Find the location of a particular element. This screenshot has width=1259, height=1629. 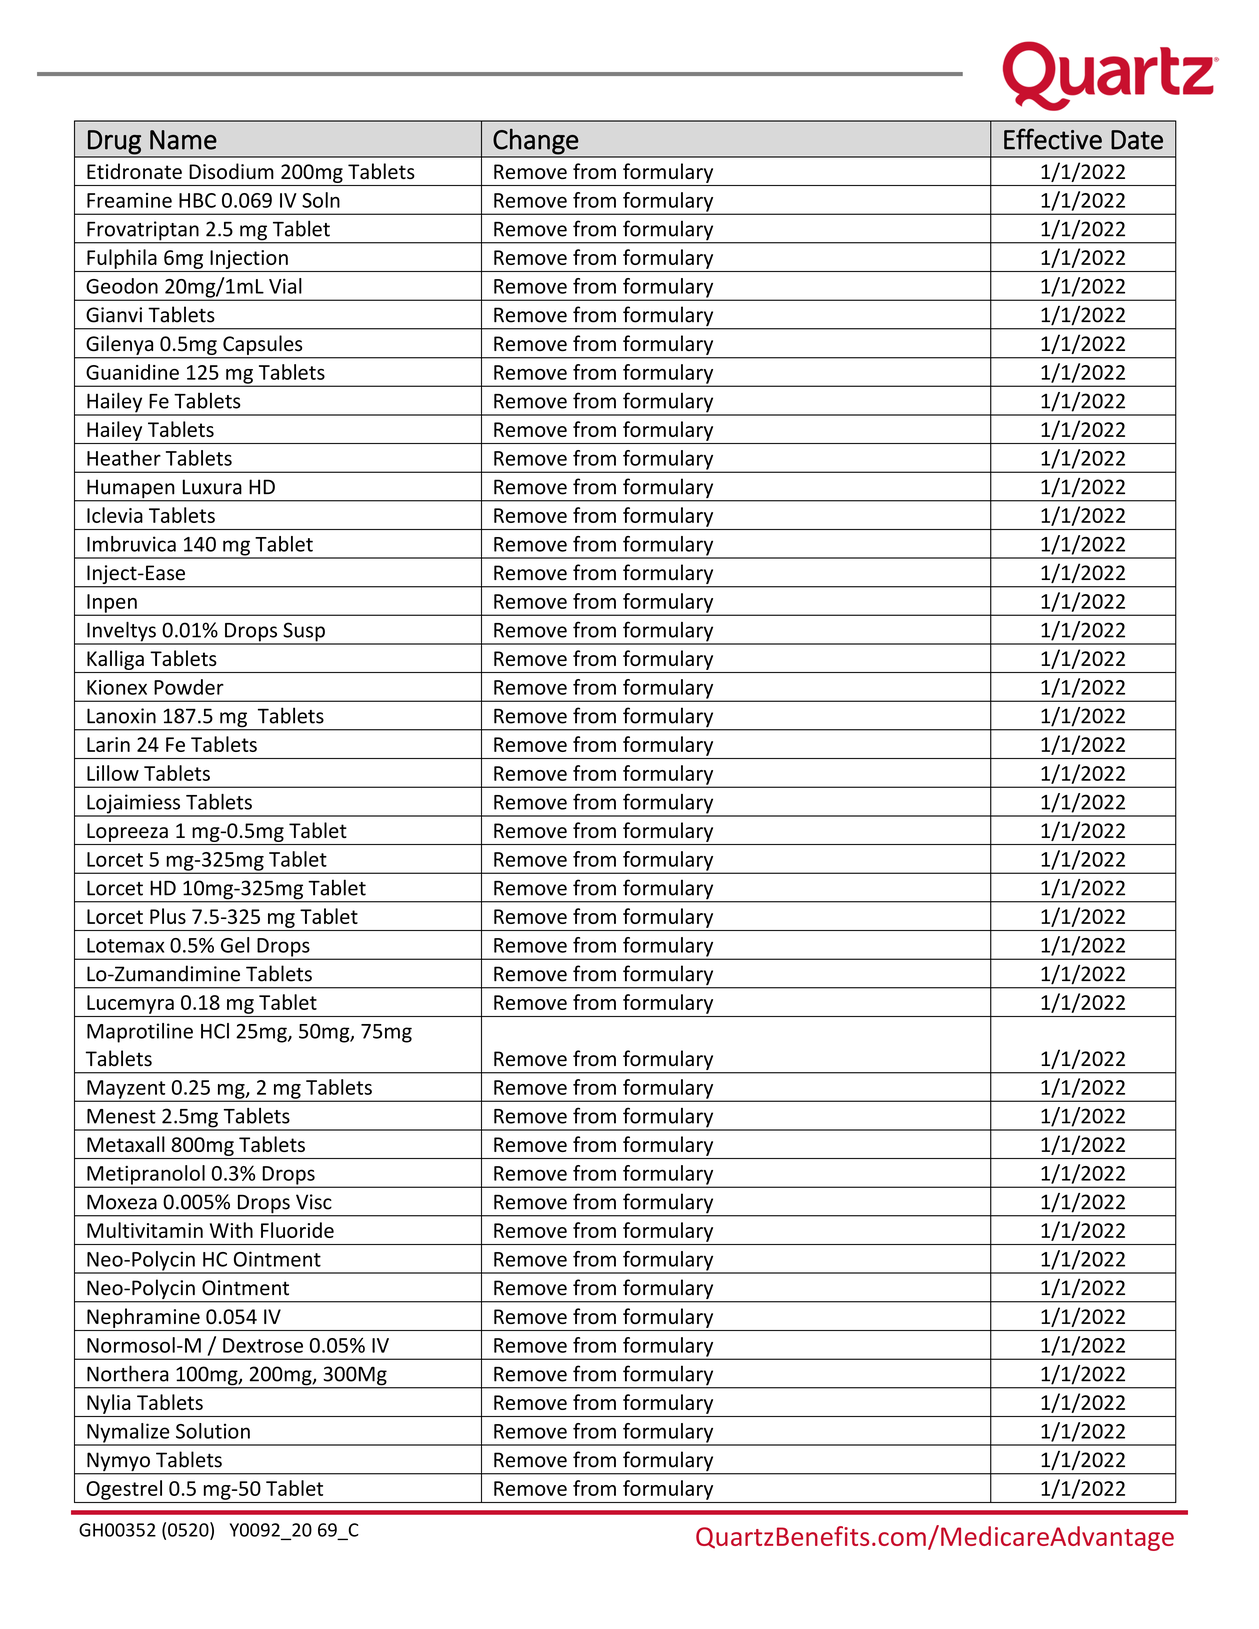

Fluoride is located at coordinates (297, 1230).
